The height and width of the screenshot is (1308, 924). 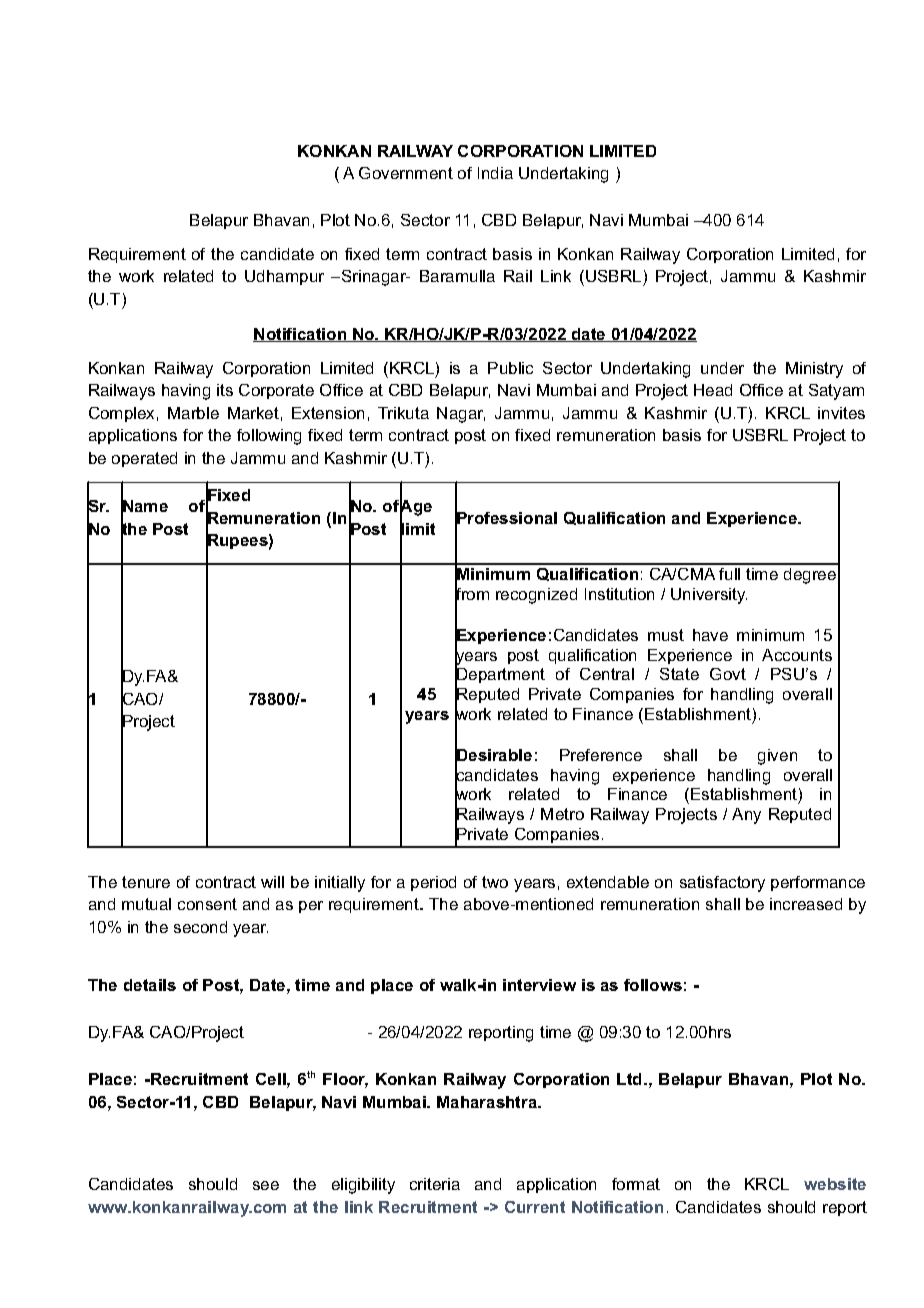 I want to click on from, so click(x=472, y=594).
